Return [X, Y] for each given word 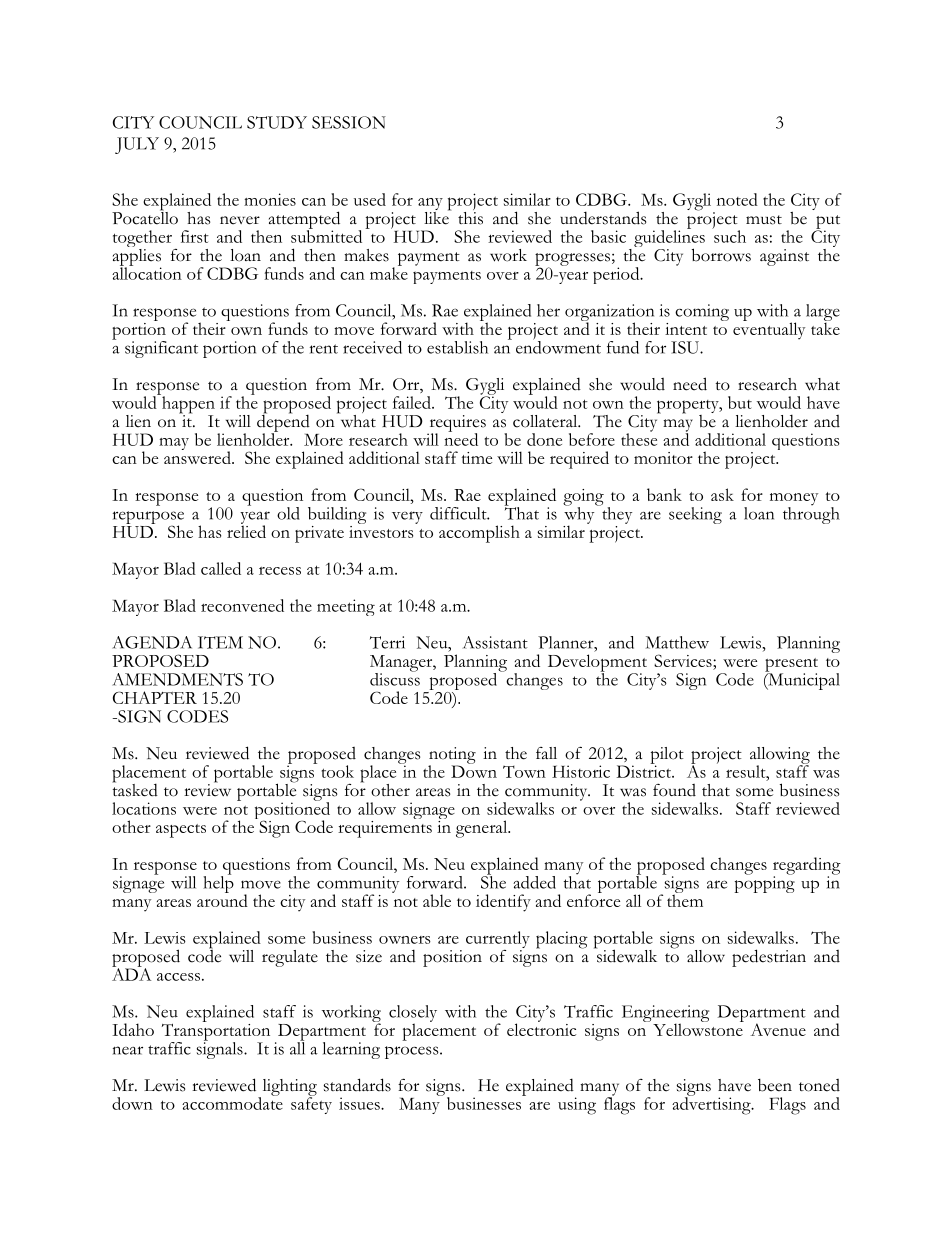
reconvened [242, 605]
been [775, 1085]
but [740, 402]
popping [764, 883]
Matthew [677, 642]
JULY [137, 145]
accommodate [232, 1102]
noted [737, 199]
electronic [541, 1028]
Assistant [495, 642]
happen [187, 405]
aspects [181, 831]
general [483, 829]
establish [457, 347]
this [470, 217]
